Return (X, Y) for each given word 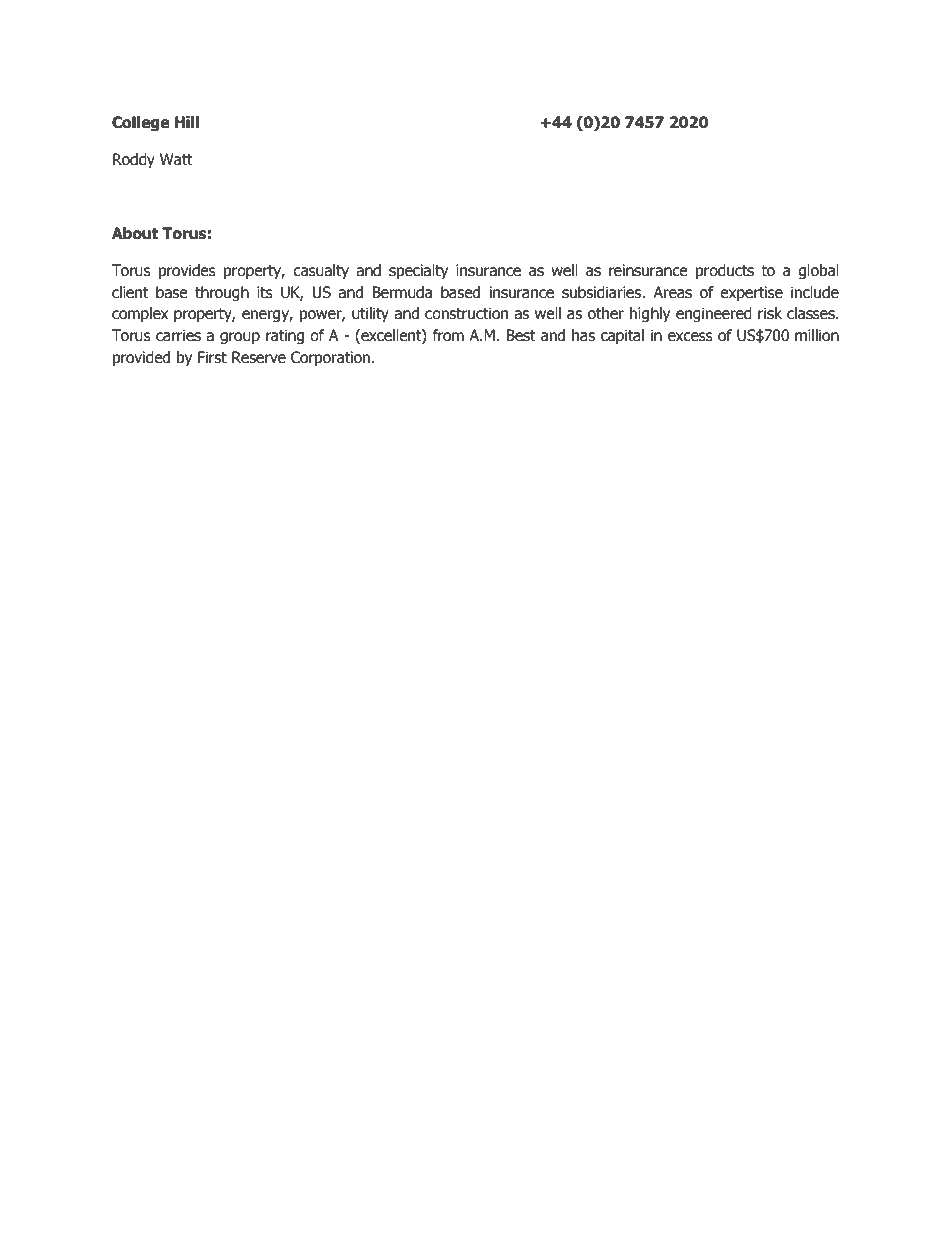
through (222, 293)
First (212, 357)
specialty (418, 271)
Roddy (134, 160)
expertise (751, 293)
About (135, 233)
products (725, 271)
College (141, 123)
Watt (176, 159)
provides (187, 271)
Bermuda (402, 292)
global (818, 271)
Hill (187, 122)
